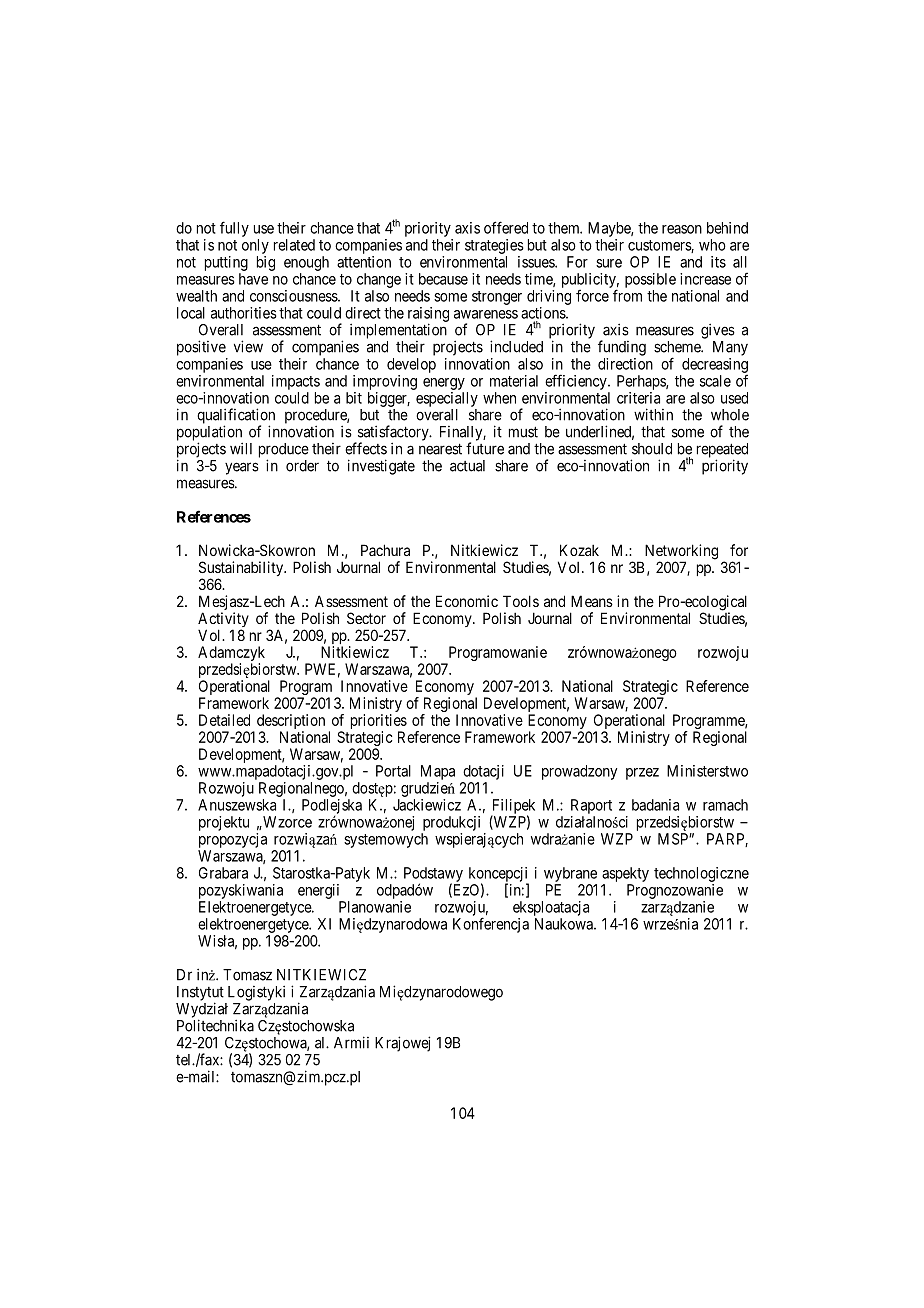 This screenshot has height=1308, width=924. I want to click on energii, so click(318, 891).
